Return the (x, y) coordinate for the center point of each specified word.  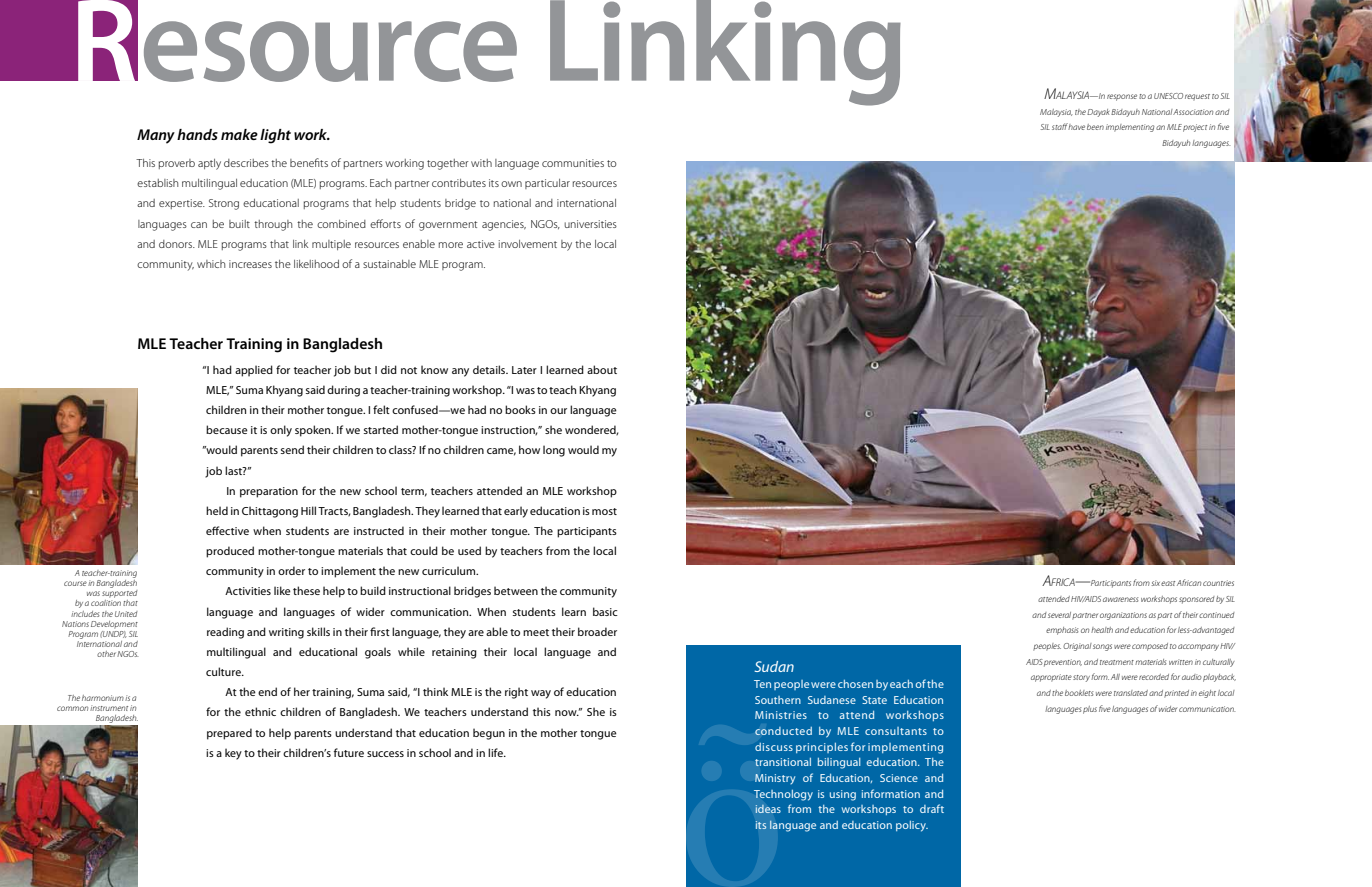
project (1195, 128)
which (211, 264)
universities (590, 224)
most (604, 511)
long (554, 451)
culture (224, 671)
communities (573, 163)
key (233, 754)
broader (597, 631)
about (602, 369)
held (217, 510)
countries (1218, 583)
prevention (1063, 663)
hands (197, 134)
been (1095, 127)
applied (254, 371)
